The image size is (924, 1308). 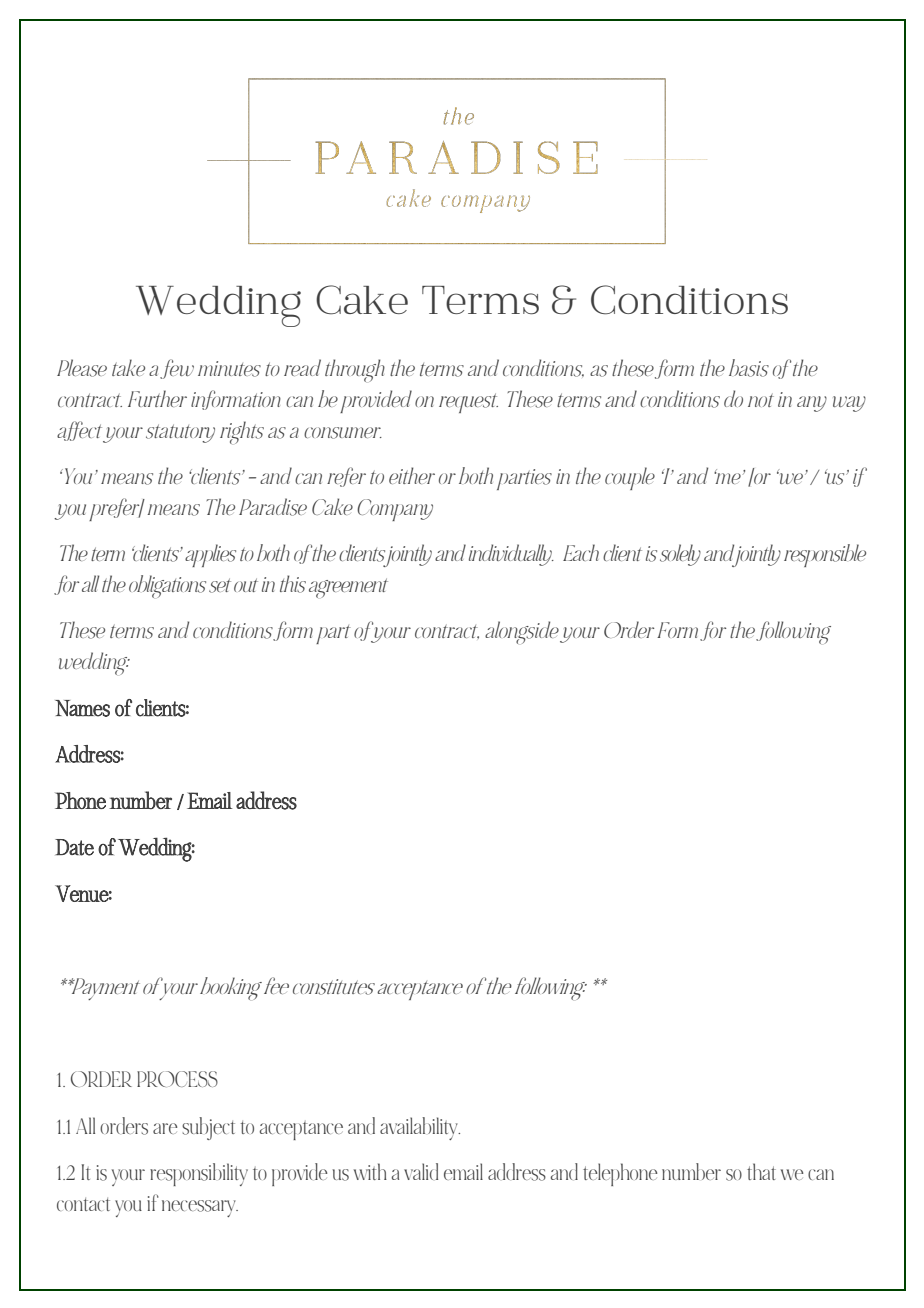 What do you see at coordinates (761, 400) in the image?
I see `not` at bounding box center [761, 400].
